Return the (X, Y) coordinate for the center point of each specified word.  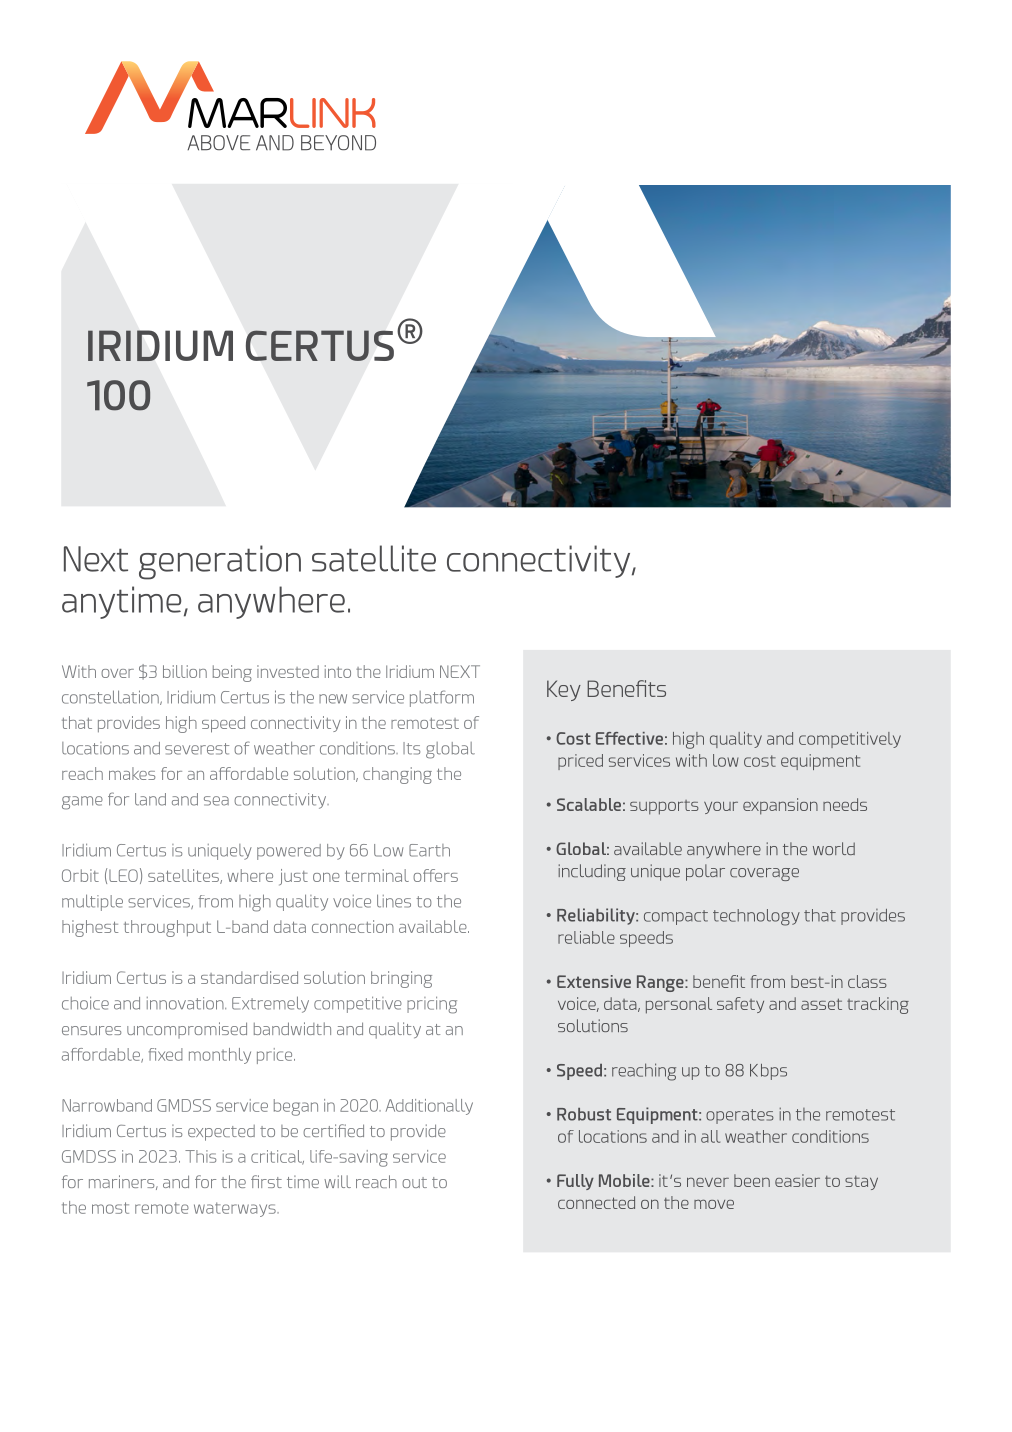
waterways (236, 1209)
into (338, 671)
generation (220, 562)
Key (564, 690)
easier (797, 1180)
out (414, 1182)
